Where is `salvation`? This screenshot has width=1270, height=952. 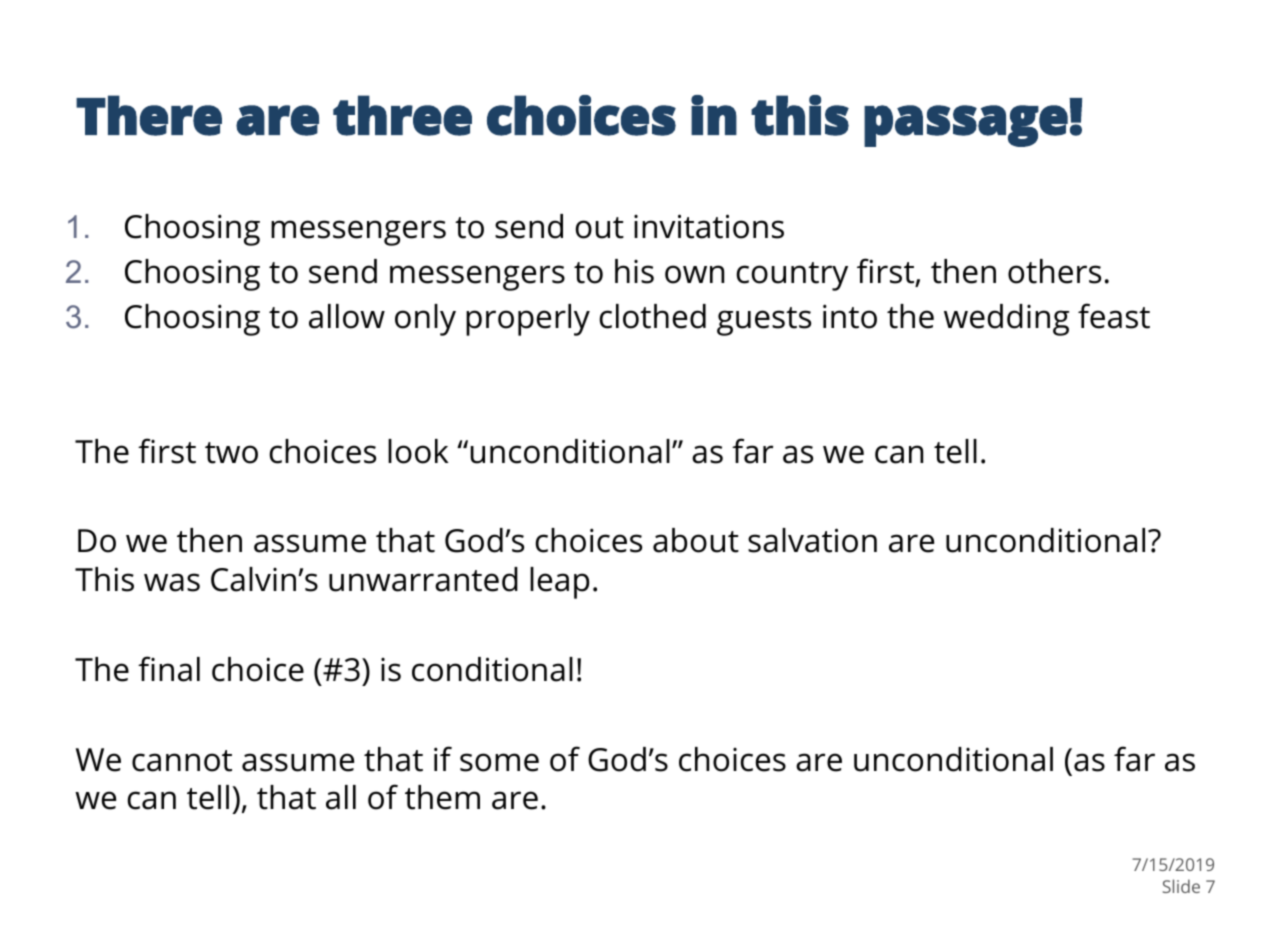 salvation is located at coordinates (812, 540).
